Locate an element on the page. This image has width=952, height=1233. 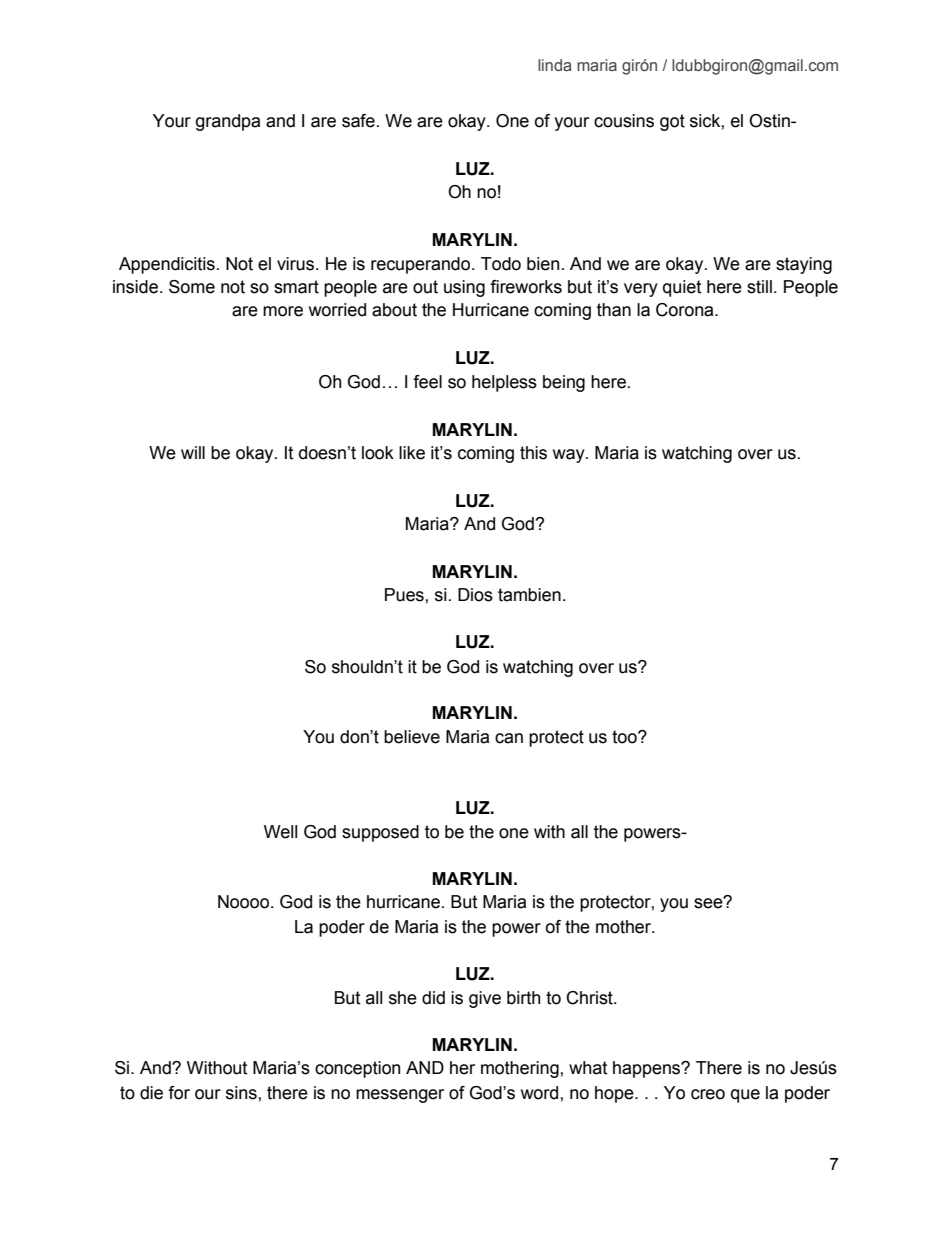
grandpa is located at coordinates (228, 122).
